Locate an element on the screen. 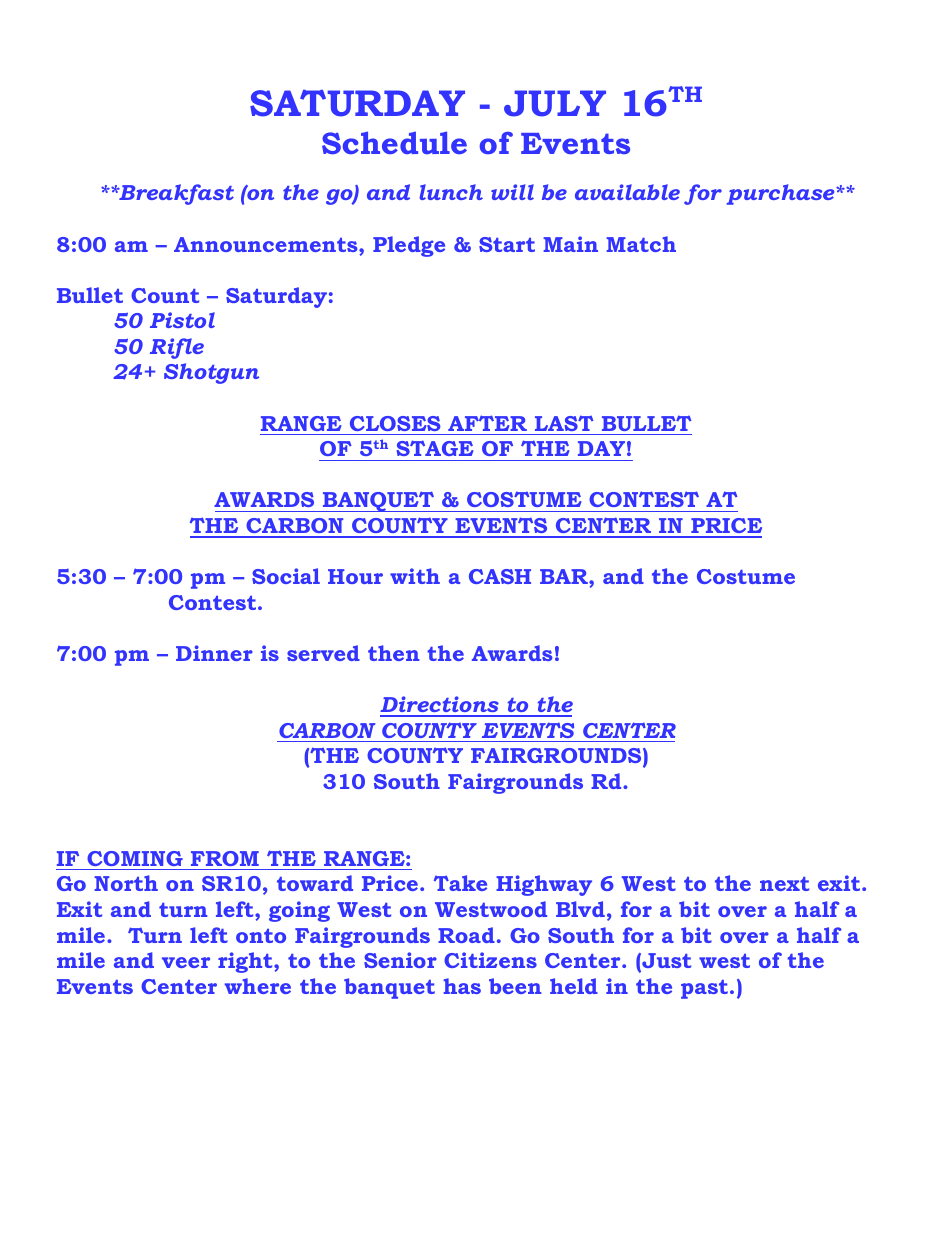 Image resolution: width=952 pixels, height=1233 pixels. Announcements is located at coordinates (267, 244).
